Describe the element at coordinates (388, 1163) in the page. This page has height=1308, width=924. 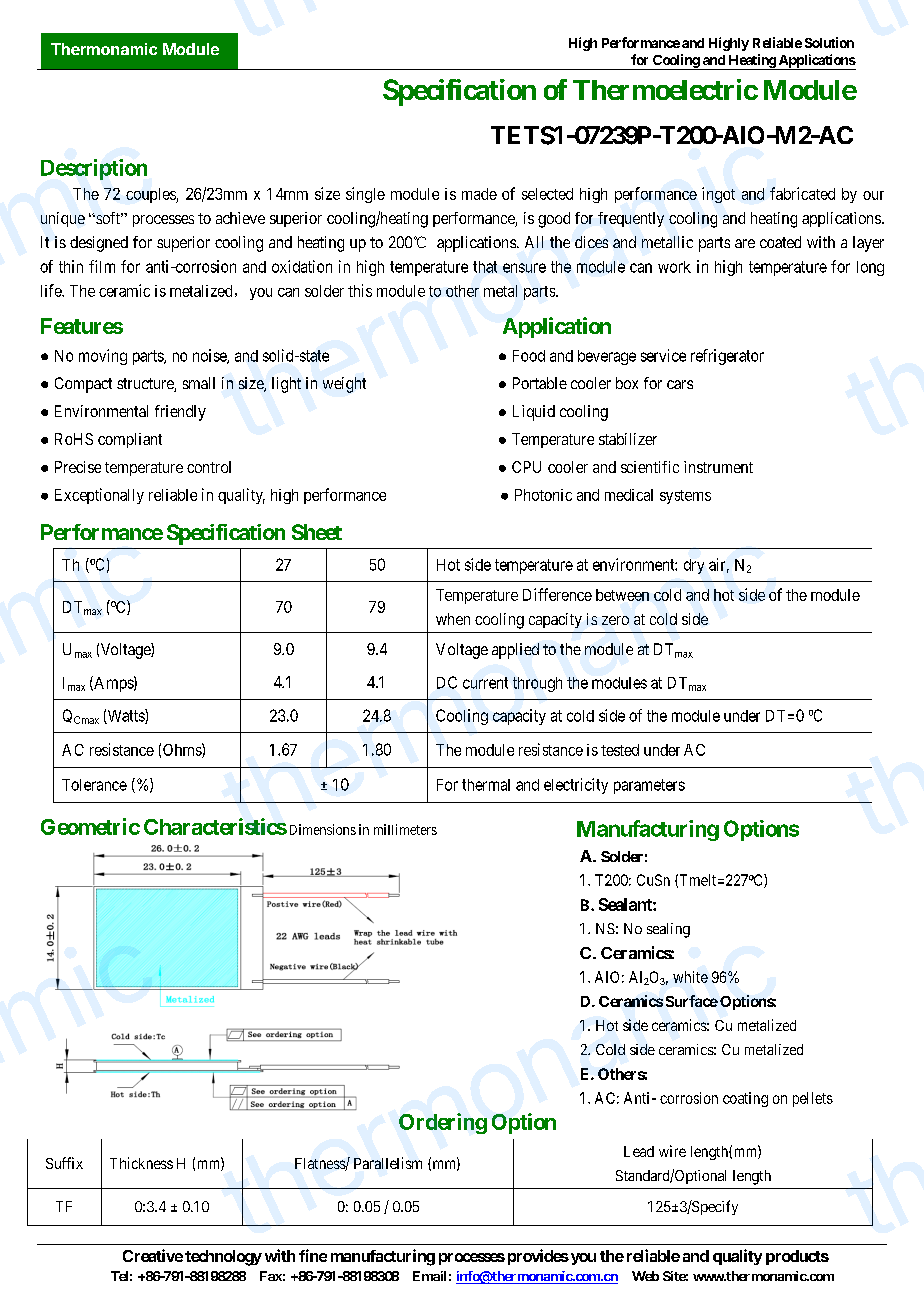
I see `Parallelism` at that location.
